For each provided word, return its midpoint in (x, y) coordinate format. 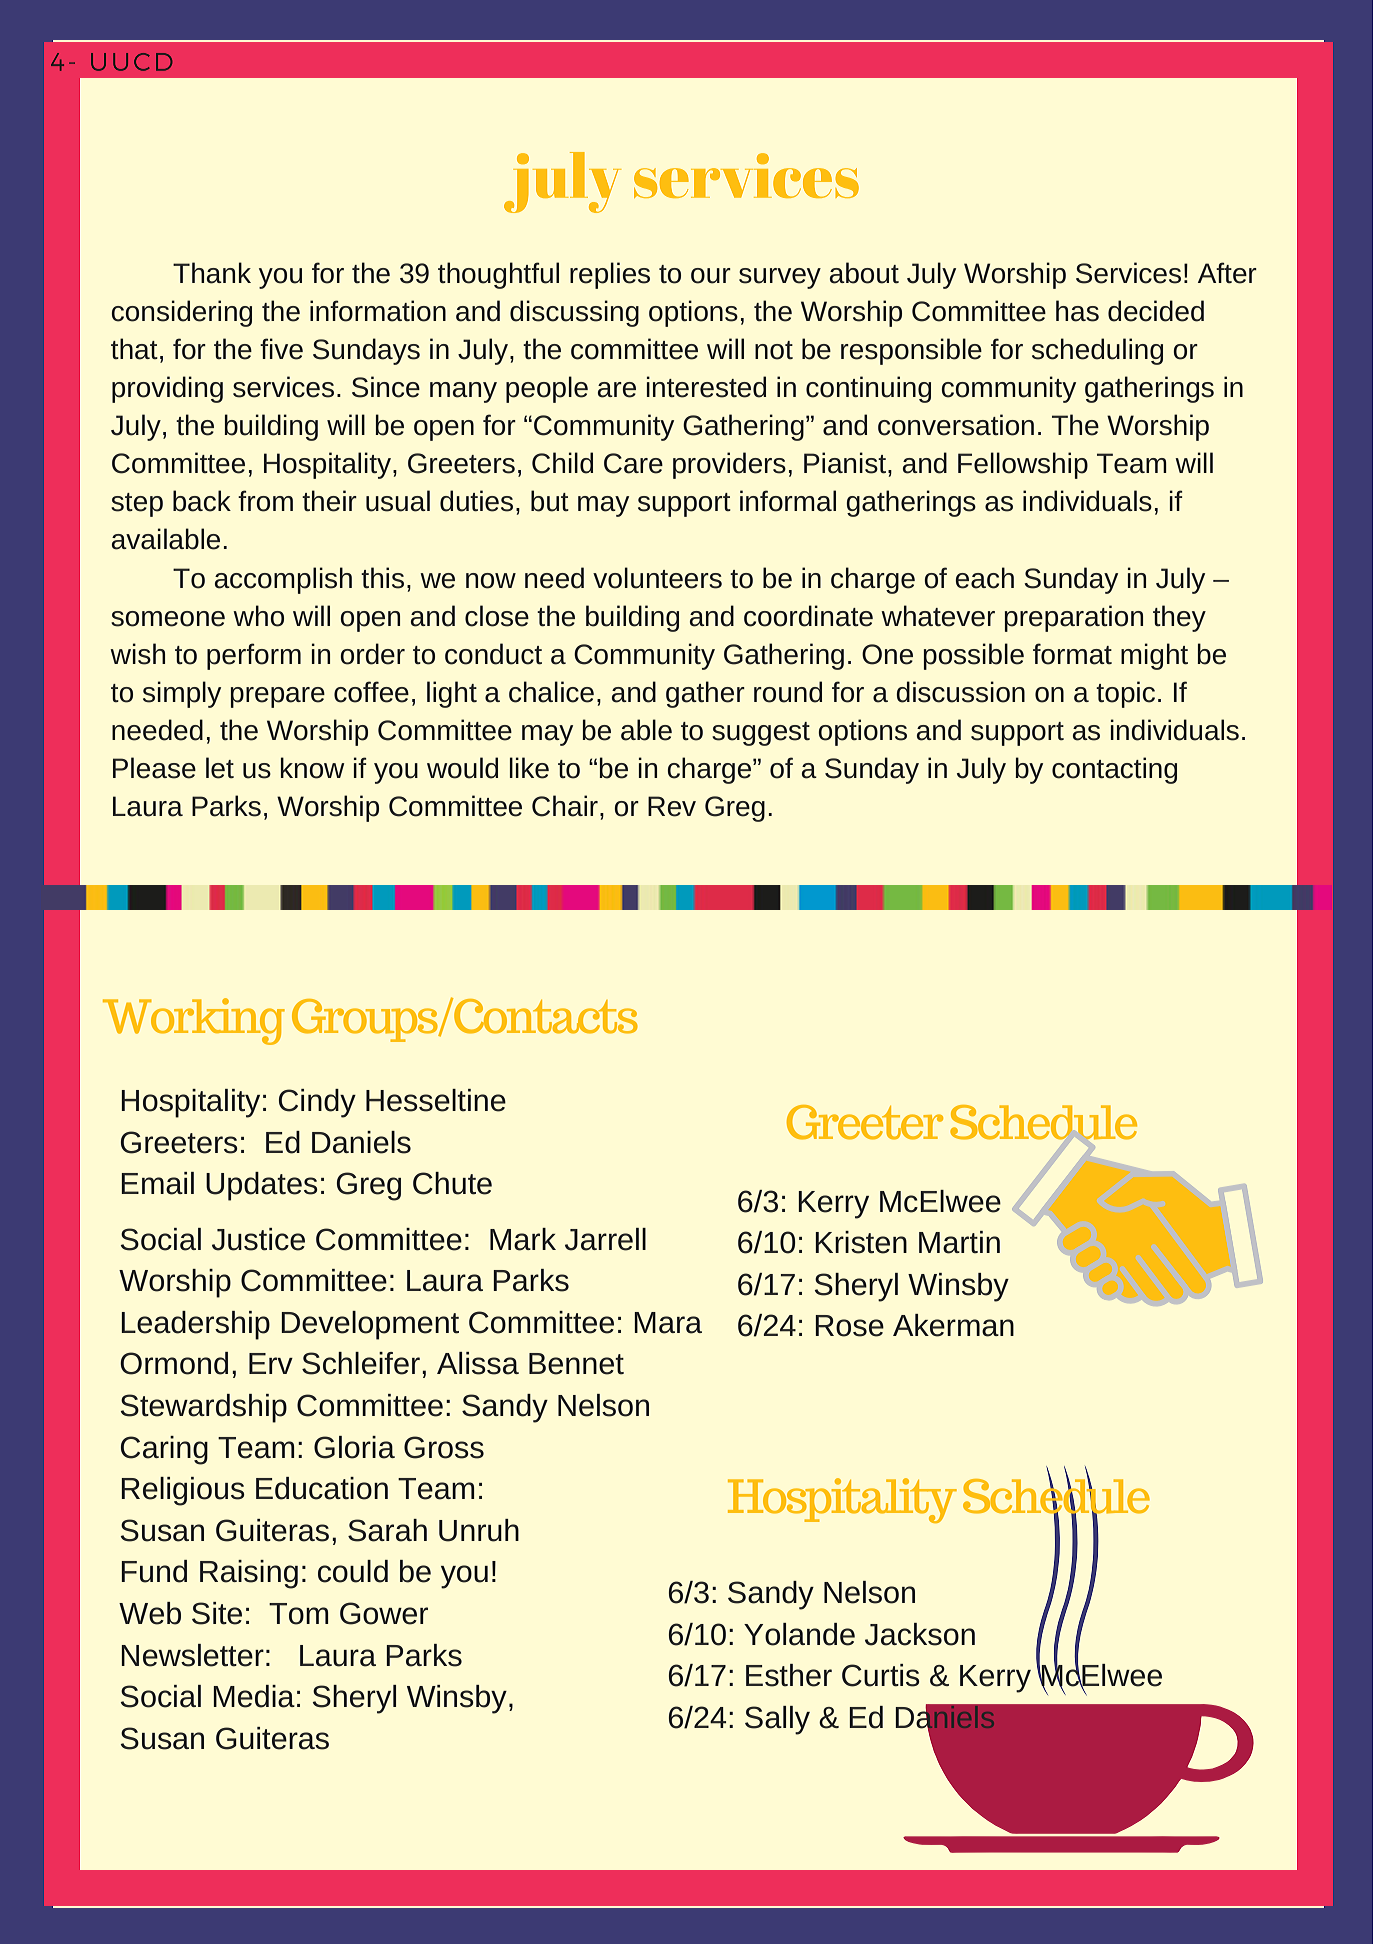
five (281, 349)
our (711, 276)
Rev (672, 806)
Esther (789, 1675)
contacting (1114, 770)
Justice (258, 1239)
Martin (959, 1242)
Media (254, 1696)
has (1077, 311)
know (313, 768)
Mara (668, 1323)
